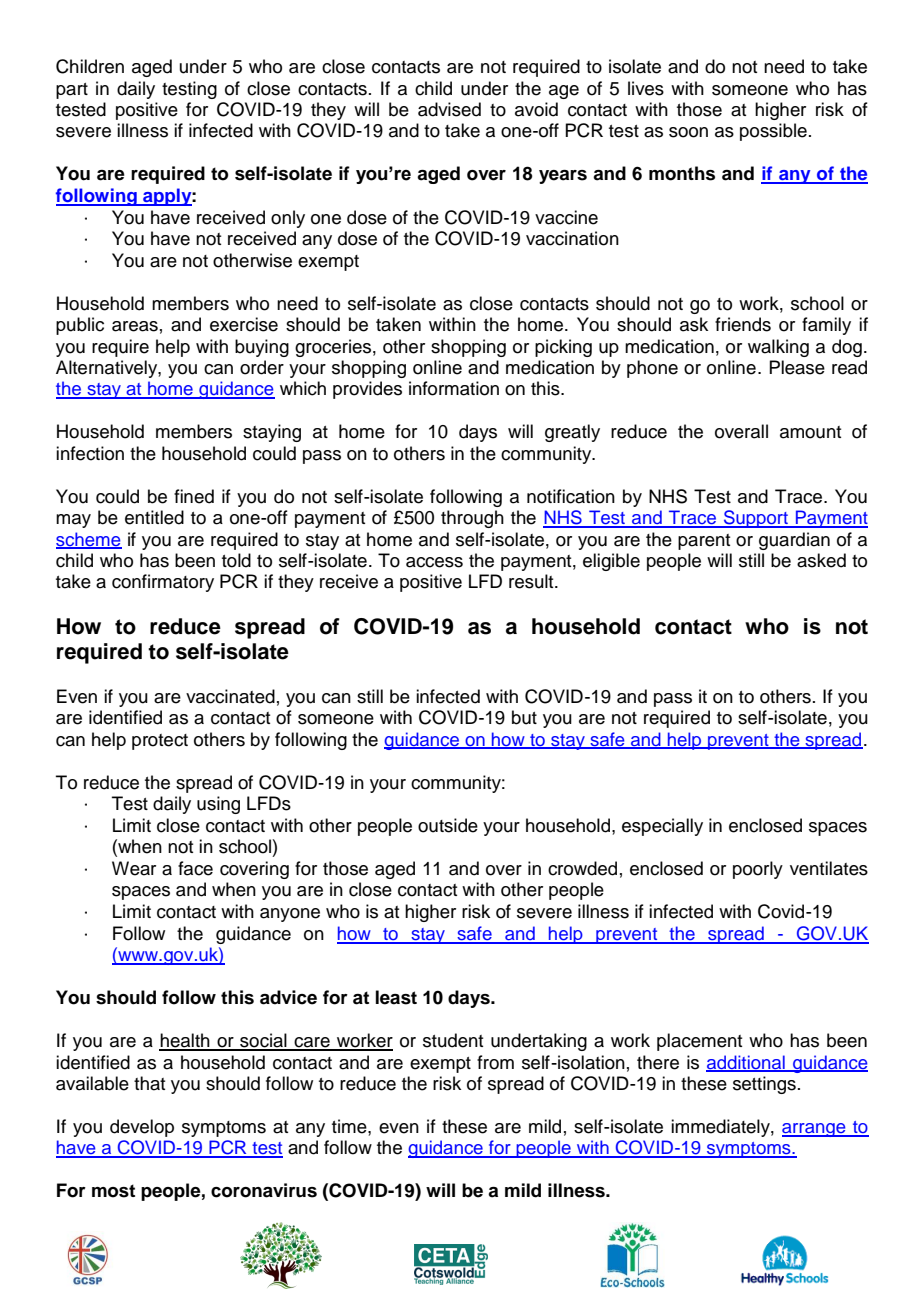 Image resolution: width=924 pixels, height=1308 pixels. I want to click on develop, so click(142, 1128).
